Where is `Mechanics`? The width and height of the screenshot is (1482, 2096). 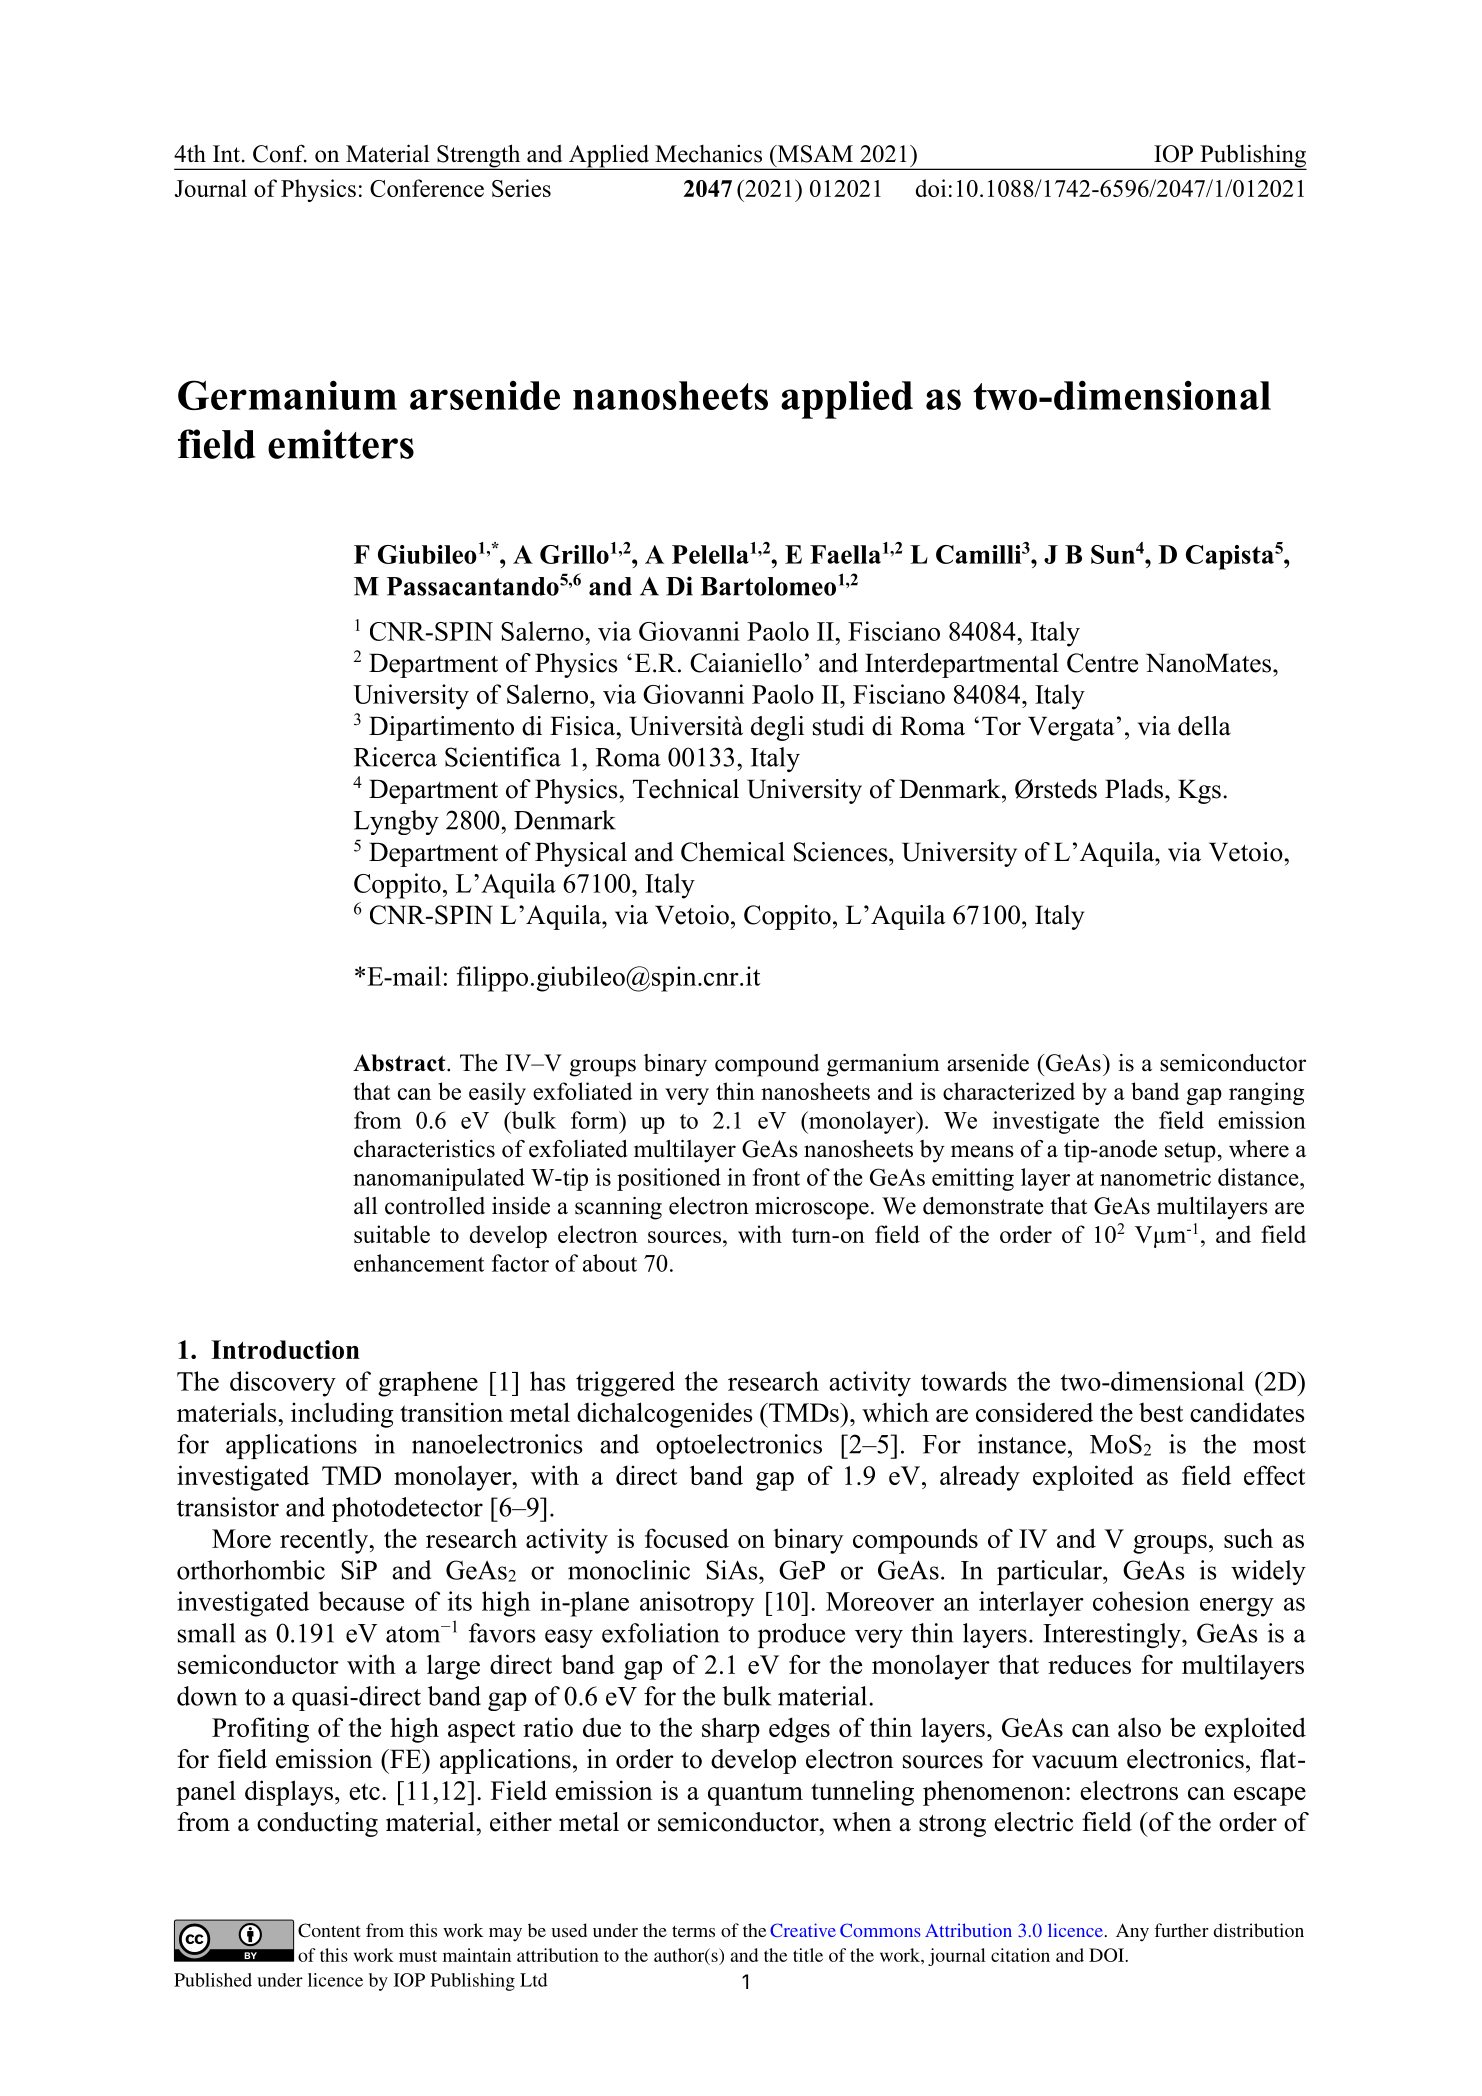 Mechanics is located at coordinates (708, 154).
